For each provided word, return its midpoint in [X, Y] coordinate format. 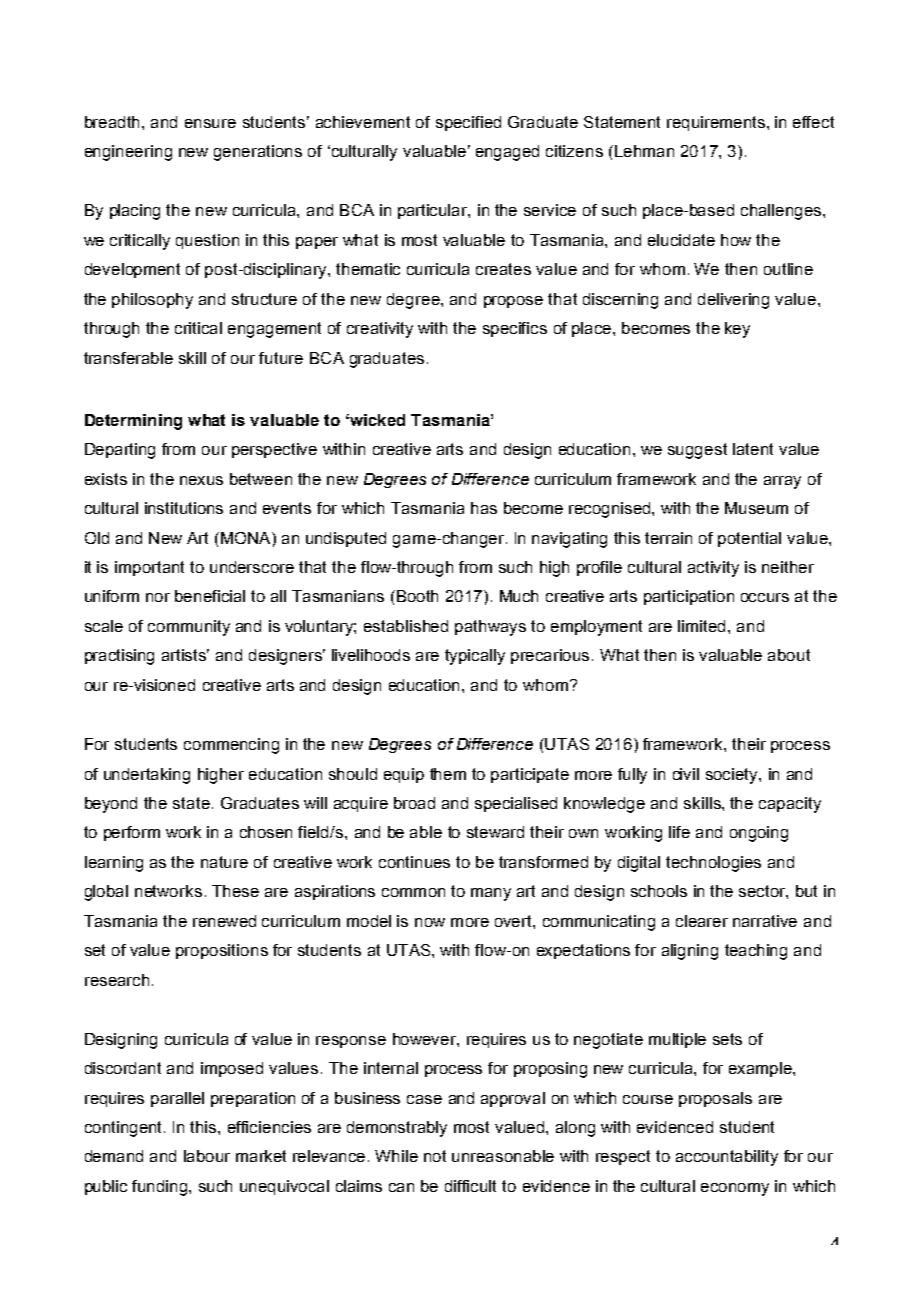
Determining [133, 422]
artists [185, 655]
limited [703, 626]
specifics [515, 329]
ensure [210, 123]
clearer [702, 921]
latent [753, 449]
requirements [716, 123]
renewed [224, 921]
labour [207, 1156]
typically [475, 657]
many [491, 894]
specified [468, 123]
